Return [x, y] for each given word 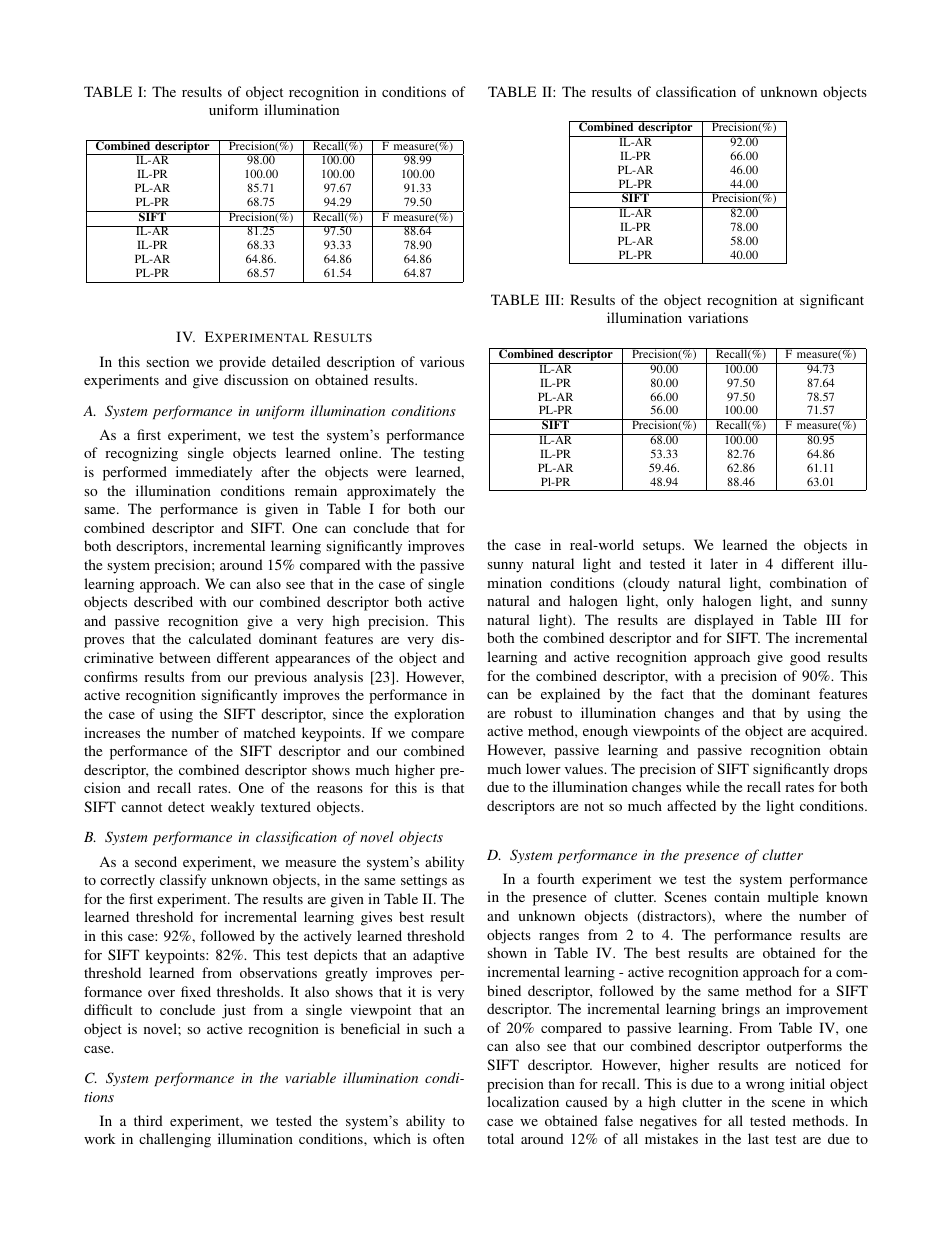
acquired [838, 732]
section [167, 361]
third [148, 1120]
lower [543, 768]
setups [663, 547]
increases [112, 732]
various [442, 361]
